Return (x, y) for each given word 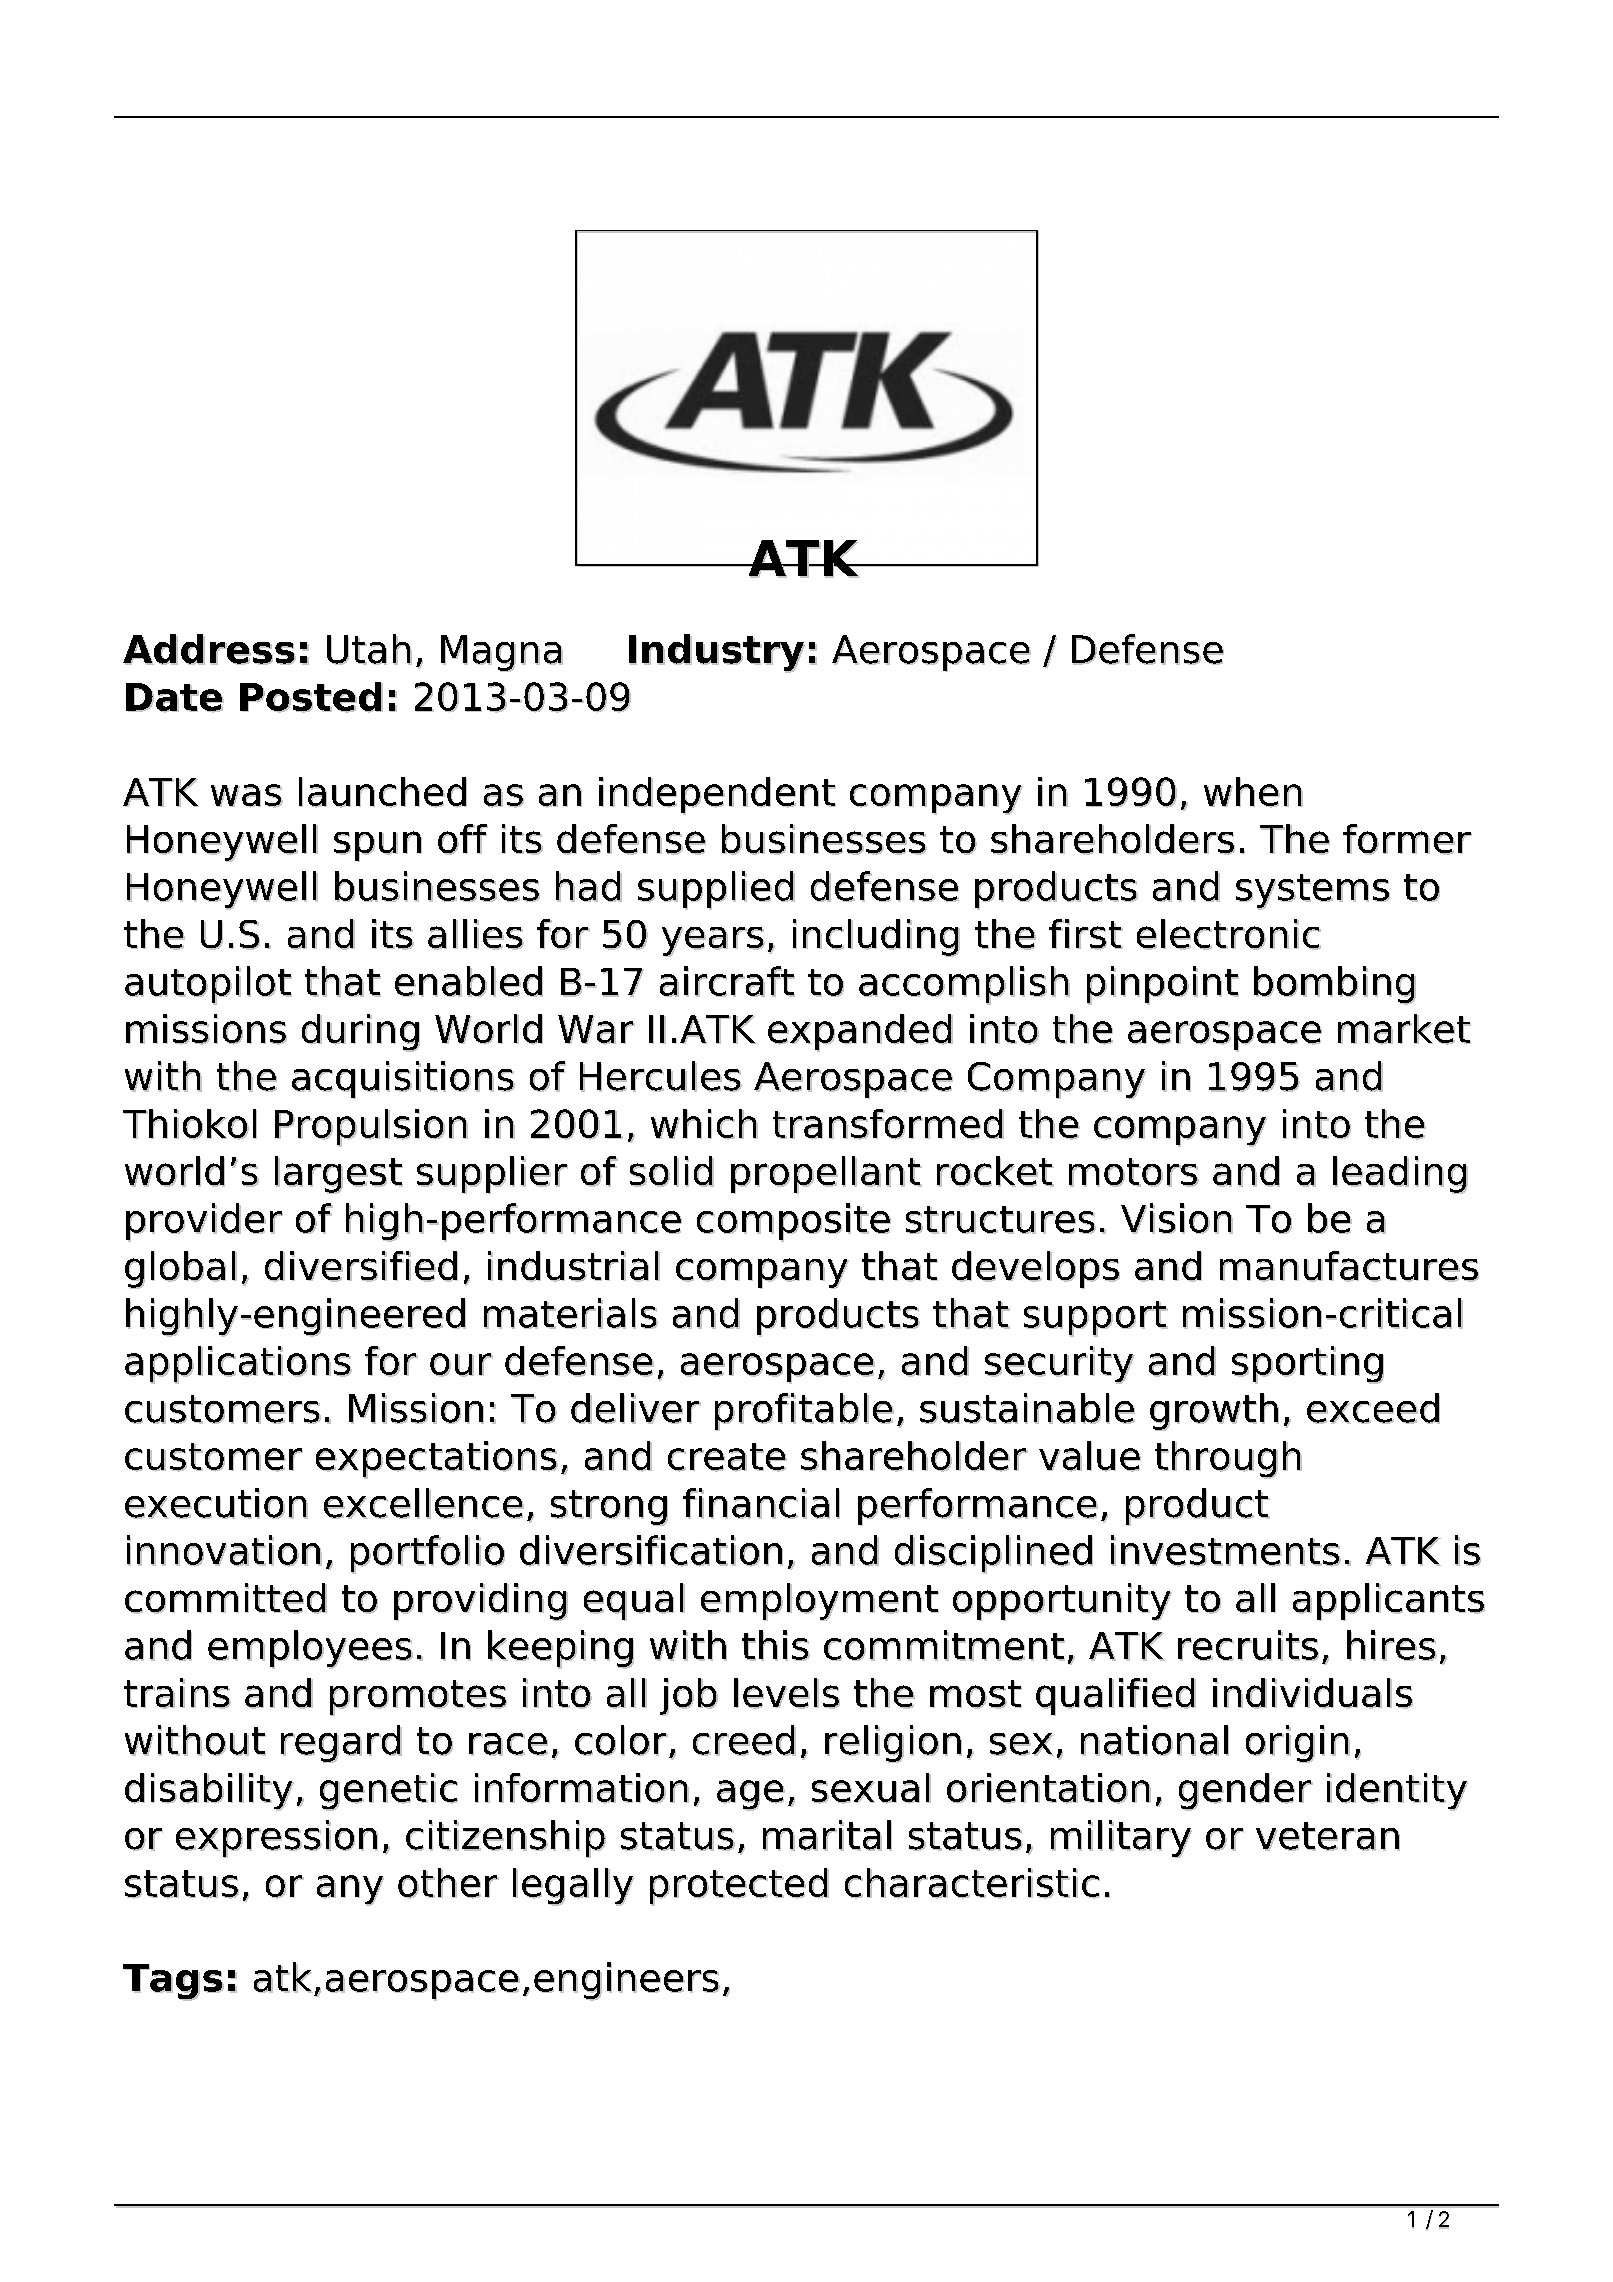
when (1253, 792)
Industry (717, 653)
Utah (369, 649)
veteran (1328, 1836)
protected (739, 1887)
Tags (173, 1982)
